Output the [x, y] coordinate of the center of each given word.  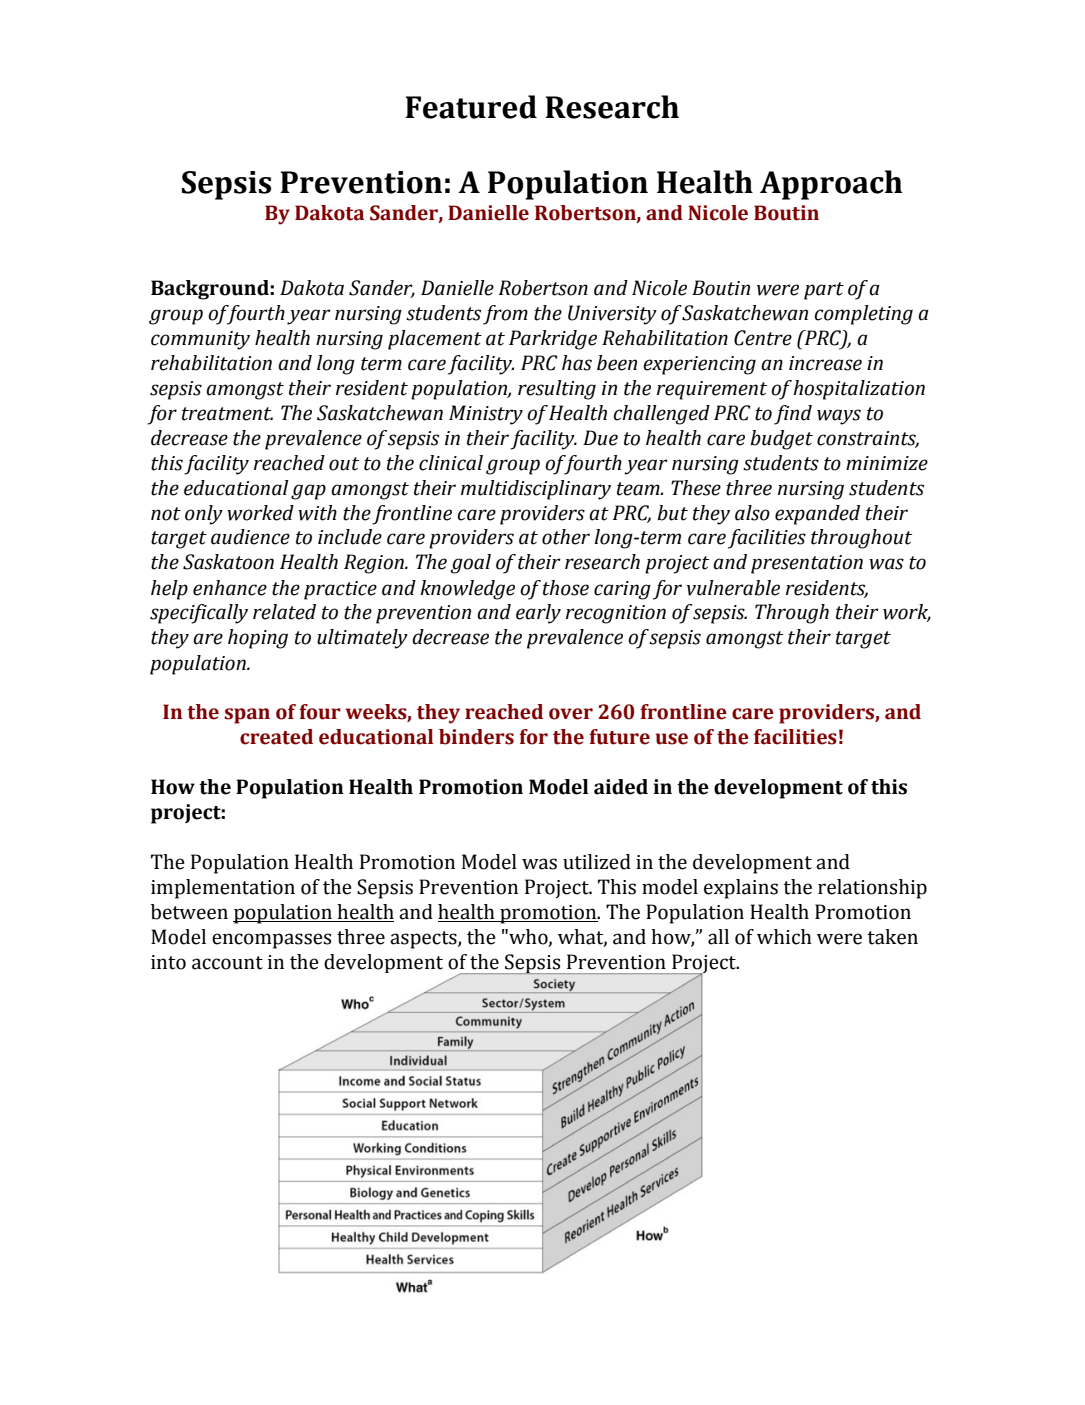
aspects [424, 940]
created [276, 737]
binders [476, 737]
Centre [763, 338]
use [672, 739]
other [566, 537]
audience [250, 537]
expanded [817, 515]
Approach [831, 185]
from [505, 315]
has [577, 363]
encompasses [271, 941]
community [200, 340]
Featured [471, 107]
